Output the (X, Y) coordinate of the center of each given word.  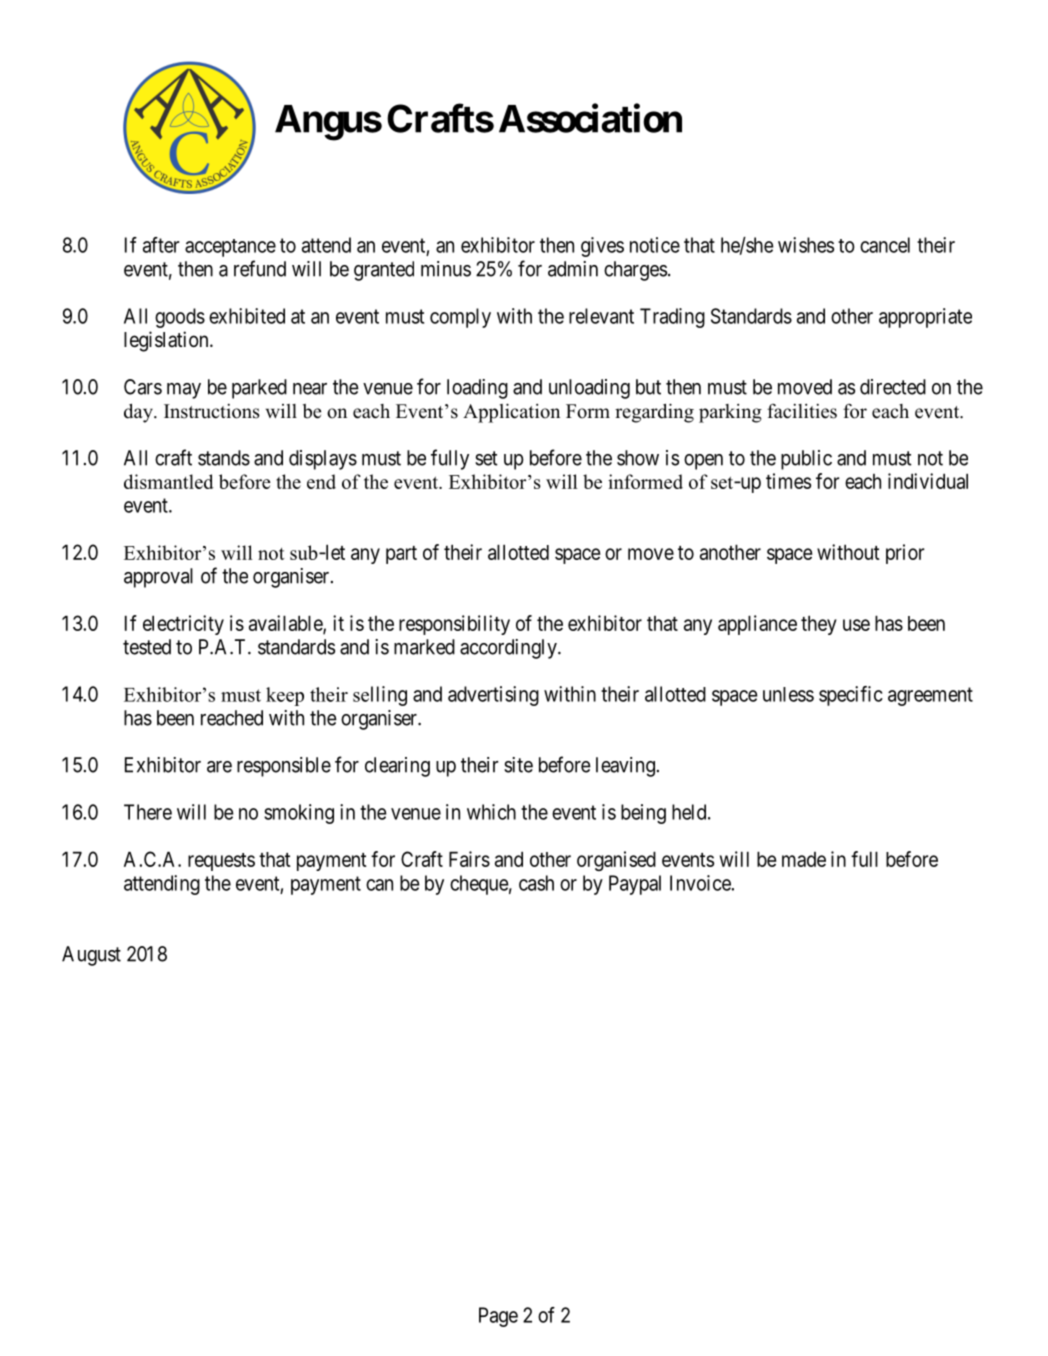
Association (590, 118)
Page (498, 1317)
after (161, 245)
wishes (806, 245)
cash (536, 883)
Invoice (701, 883)
